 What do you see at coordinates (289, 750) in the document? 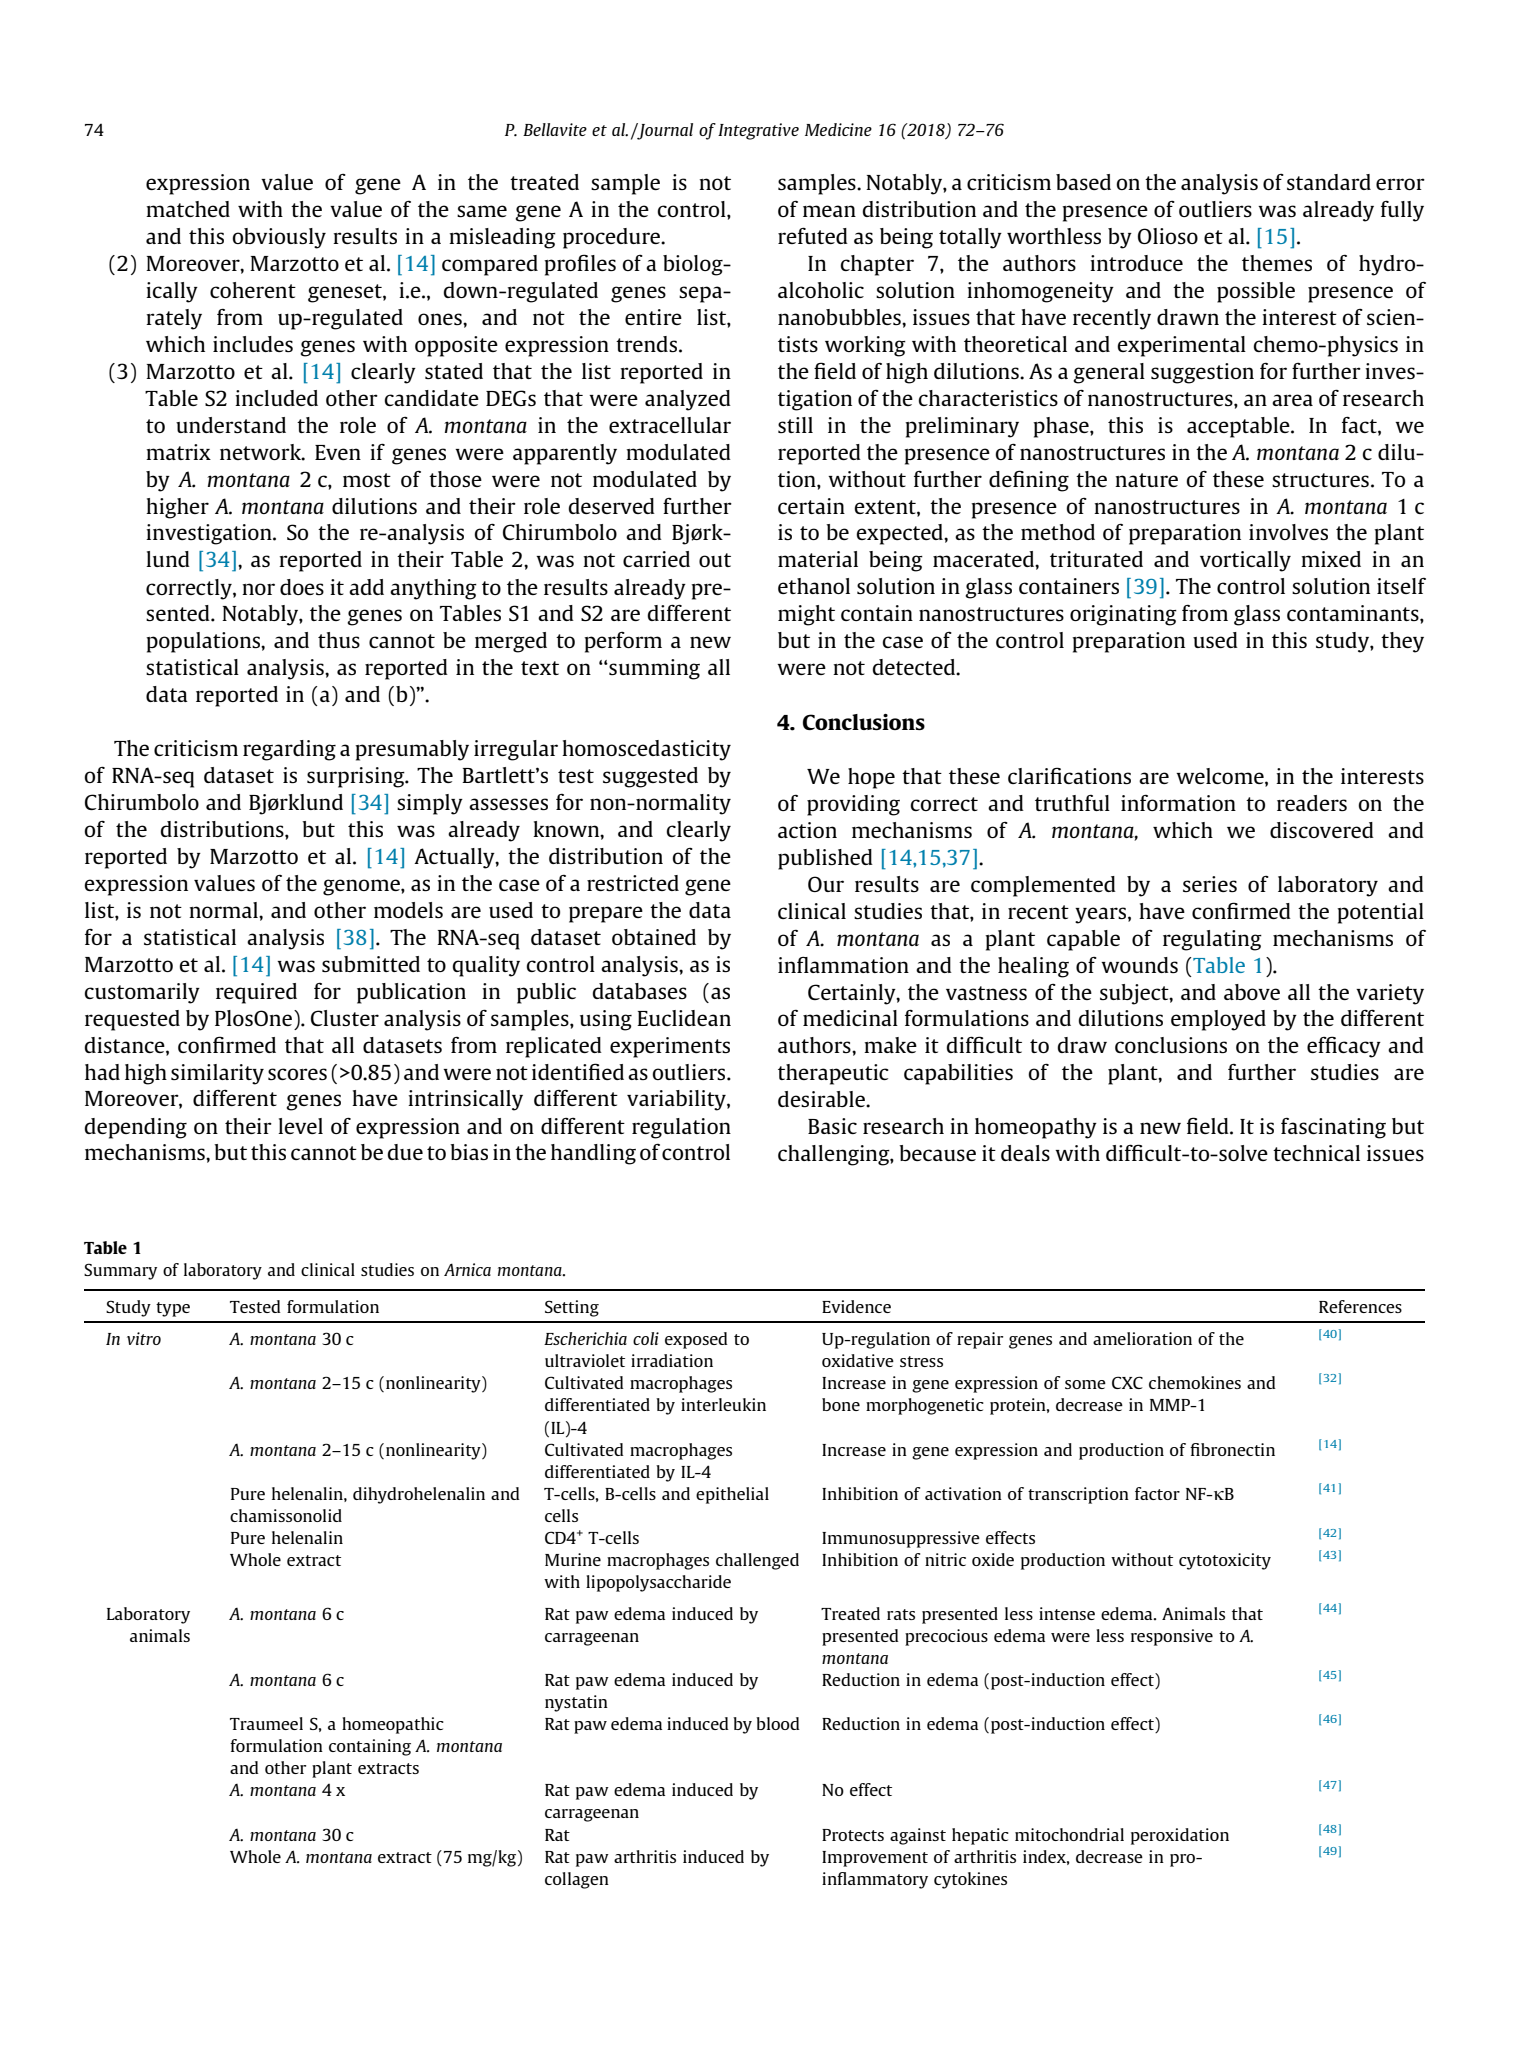
I see `regarding` at bounding box center [289, 750].
